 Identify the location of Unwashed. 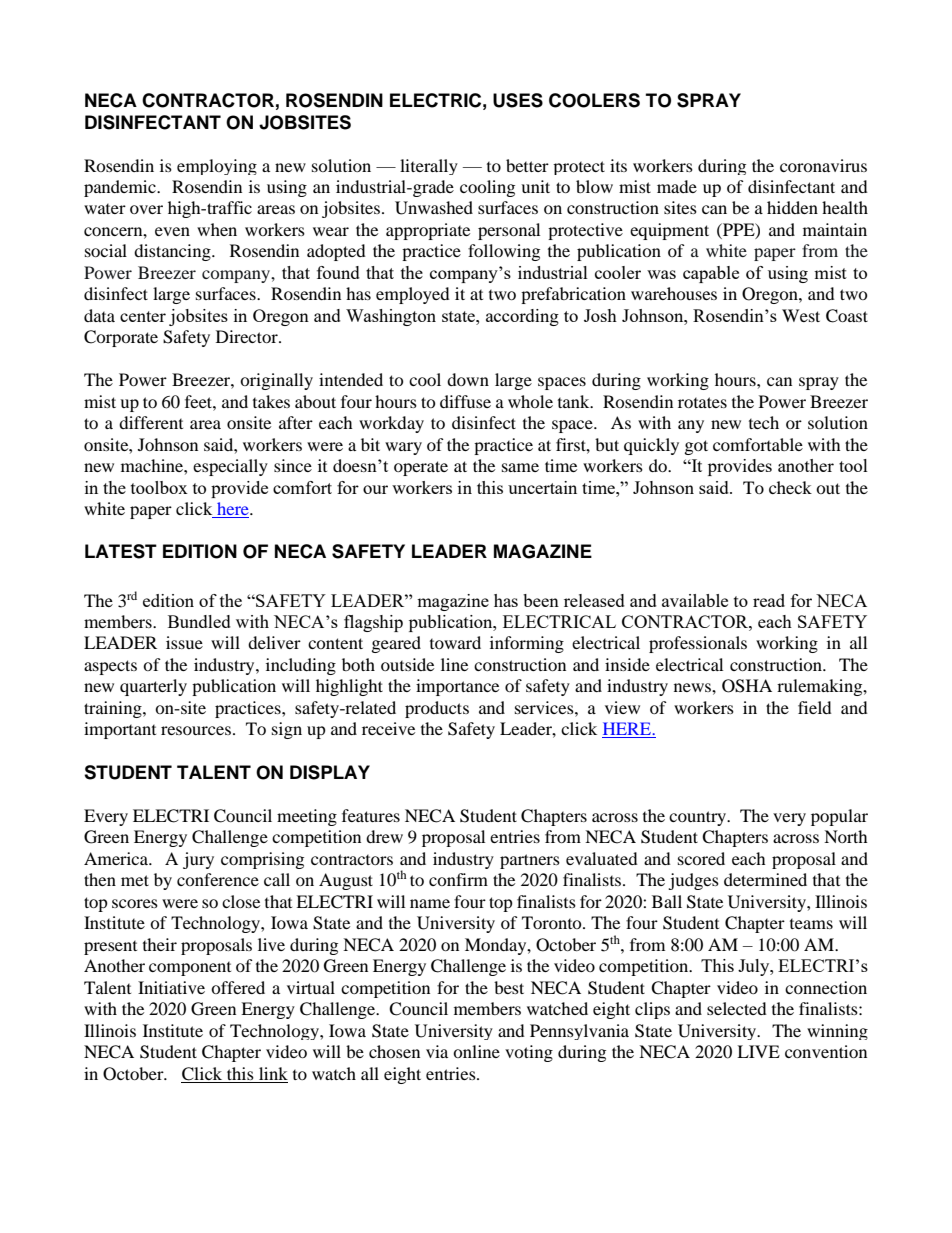
(434, 208).
